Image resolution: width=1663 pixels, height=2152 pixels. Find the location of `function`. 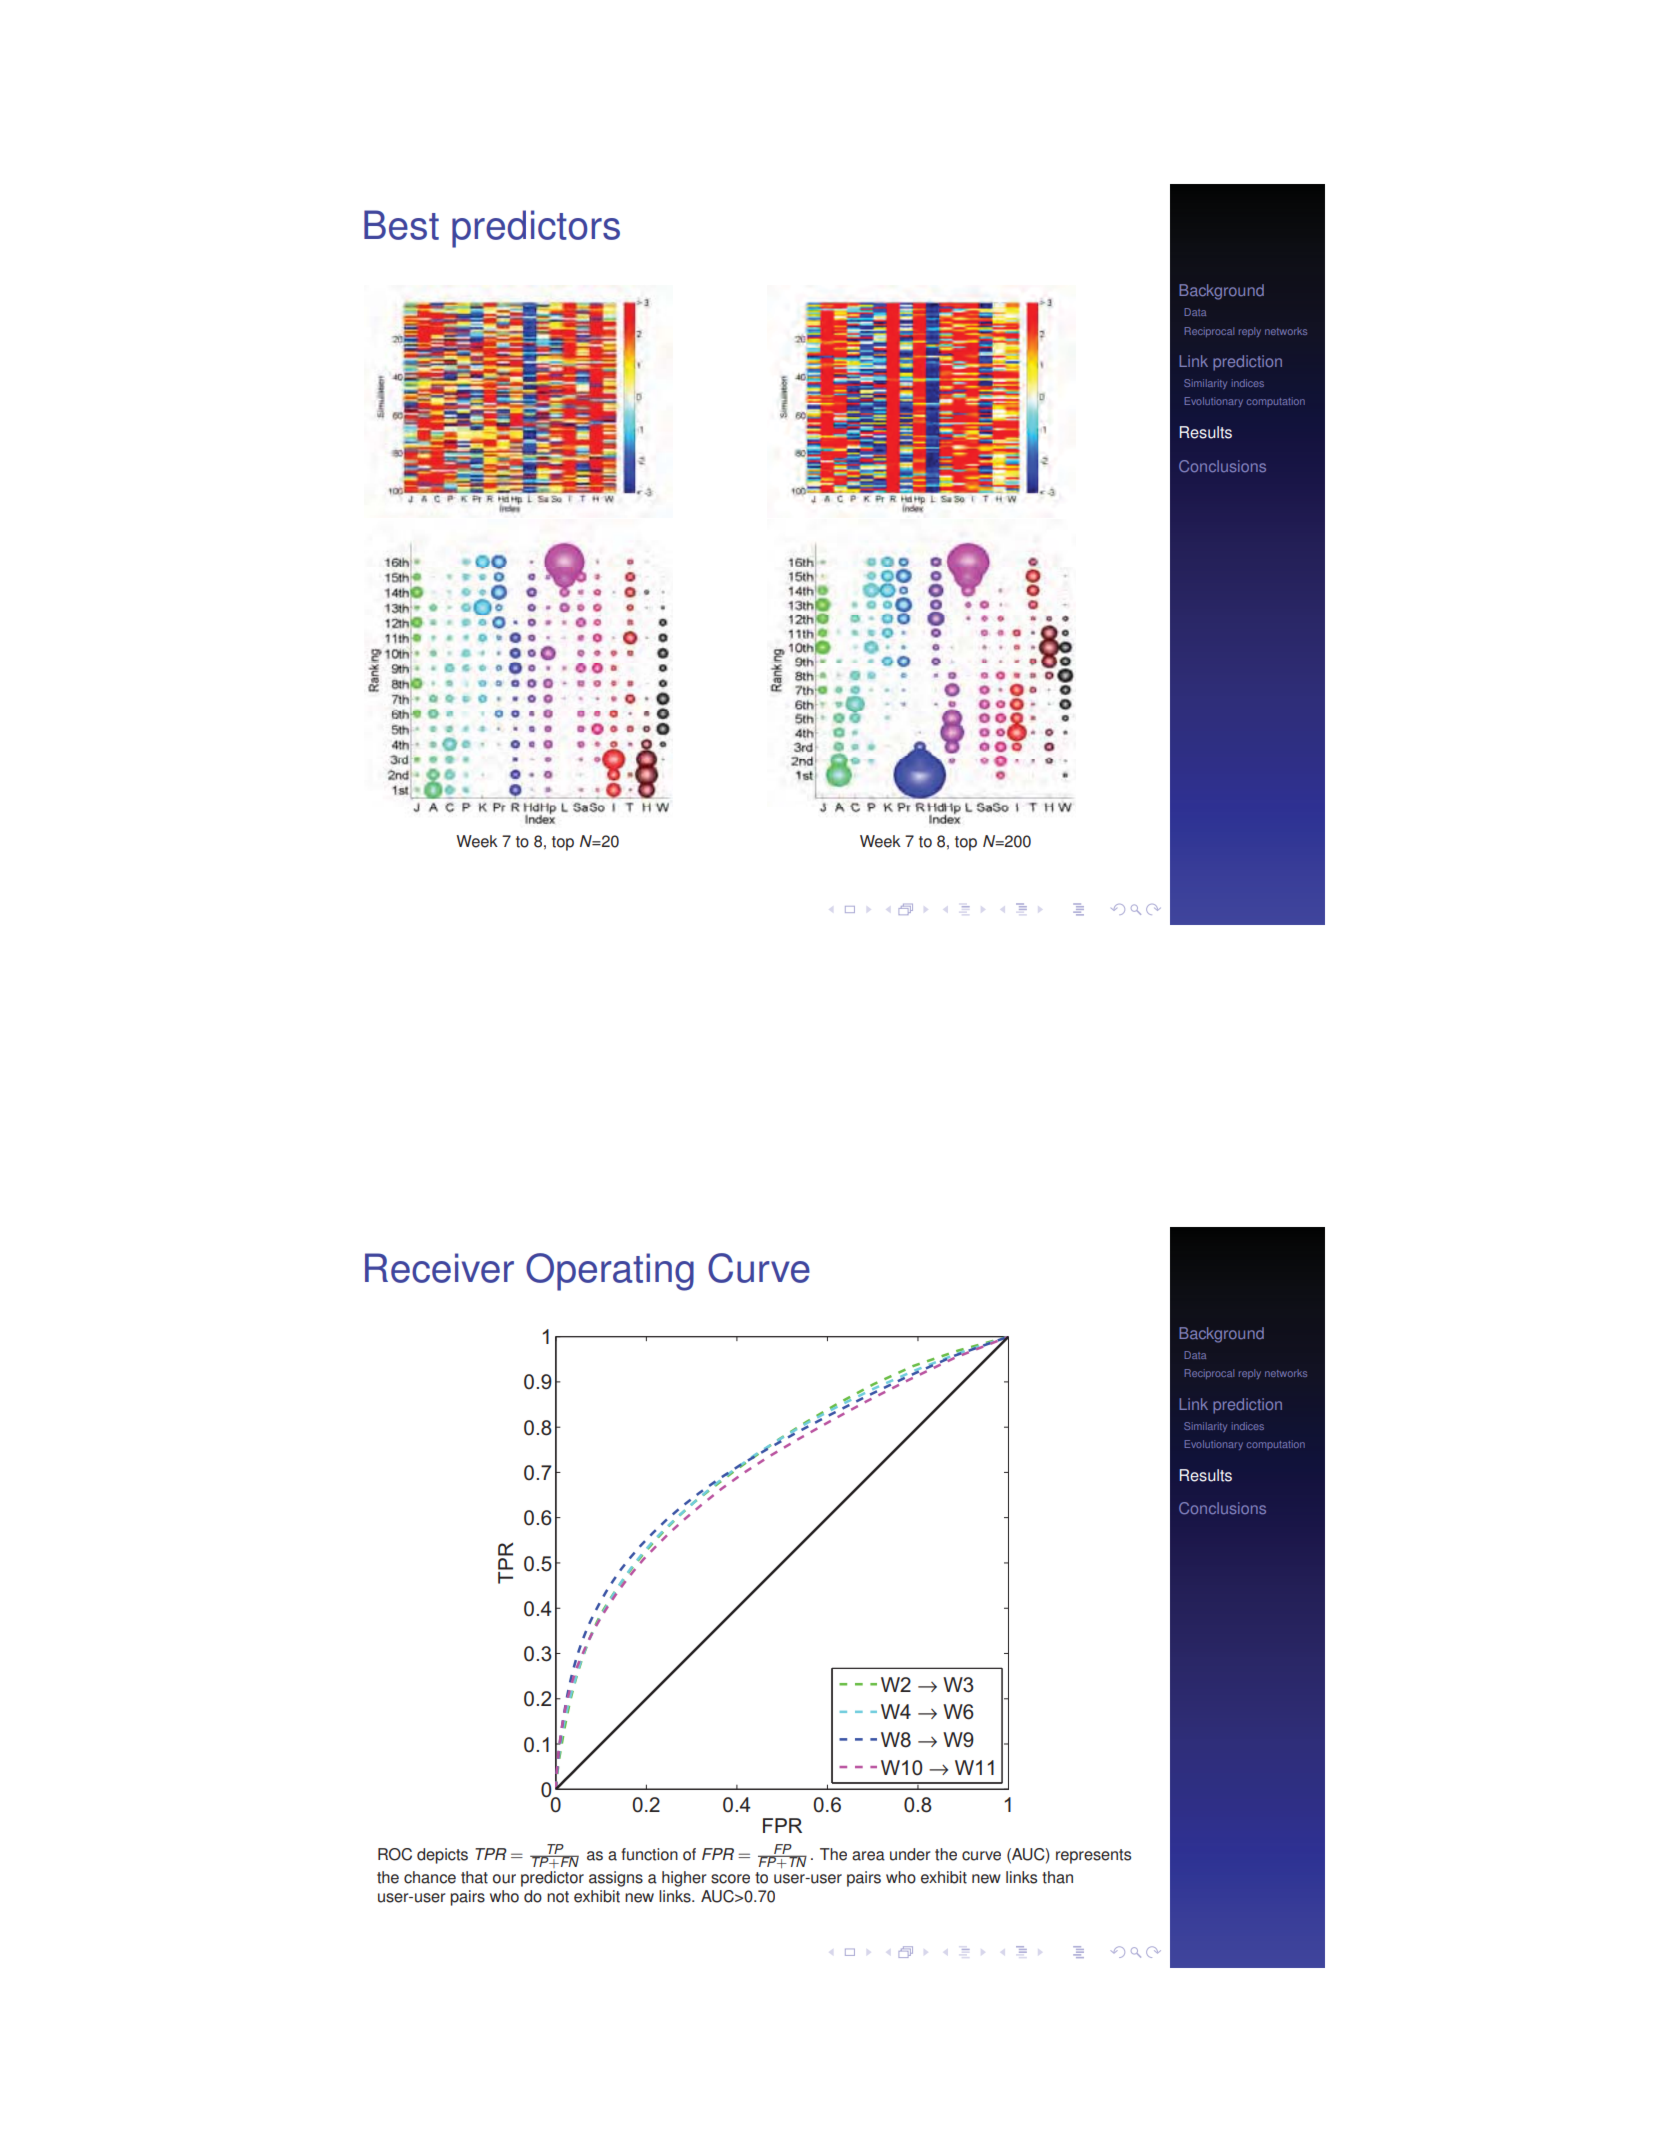

function is located at coordinates (649, 1854).
